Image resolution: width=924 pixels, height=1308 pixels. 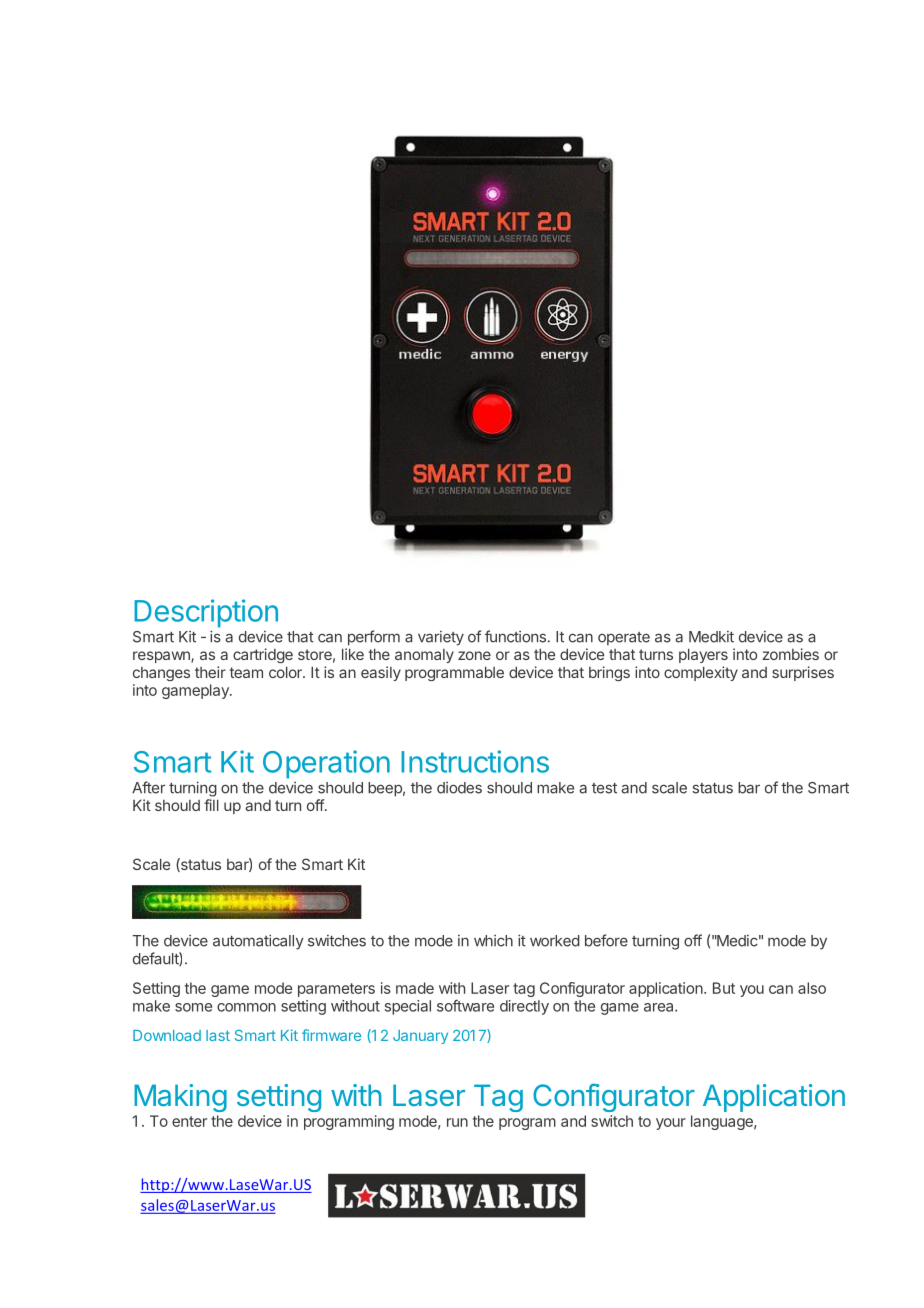 I want to click on which, so click(x=493, y=941).
